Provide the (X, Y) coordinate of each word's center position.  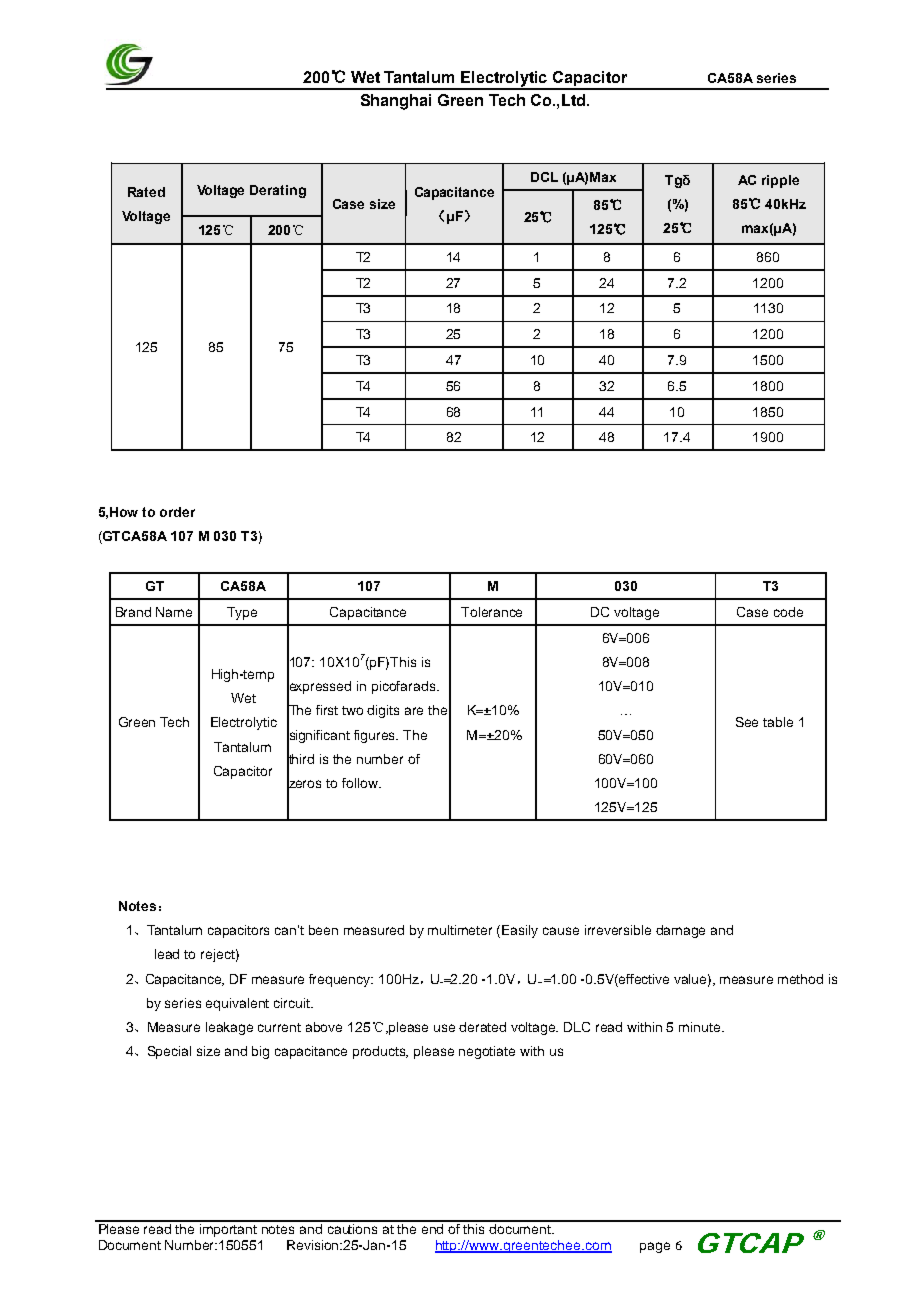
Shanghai (396, 102)
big (260, 1052)
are (414, 711)
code (788, 612)
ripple (780, 181)
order (177, 512)
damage (680, 931)
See (747, 722)
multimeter (460, 930)
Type (242, 613)
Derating (278, 191)
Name (174, 612)
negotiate (487, 1052)
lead (167, 954)
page (655, 1247)
